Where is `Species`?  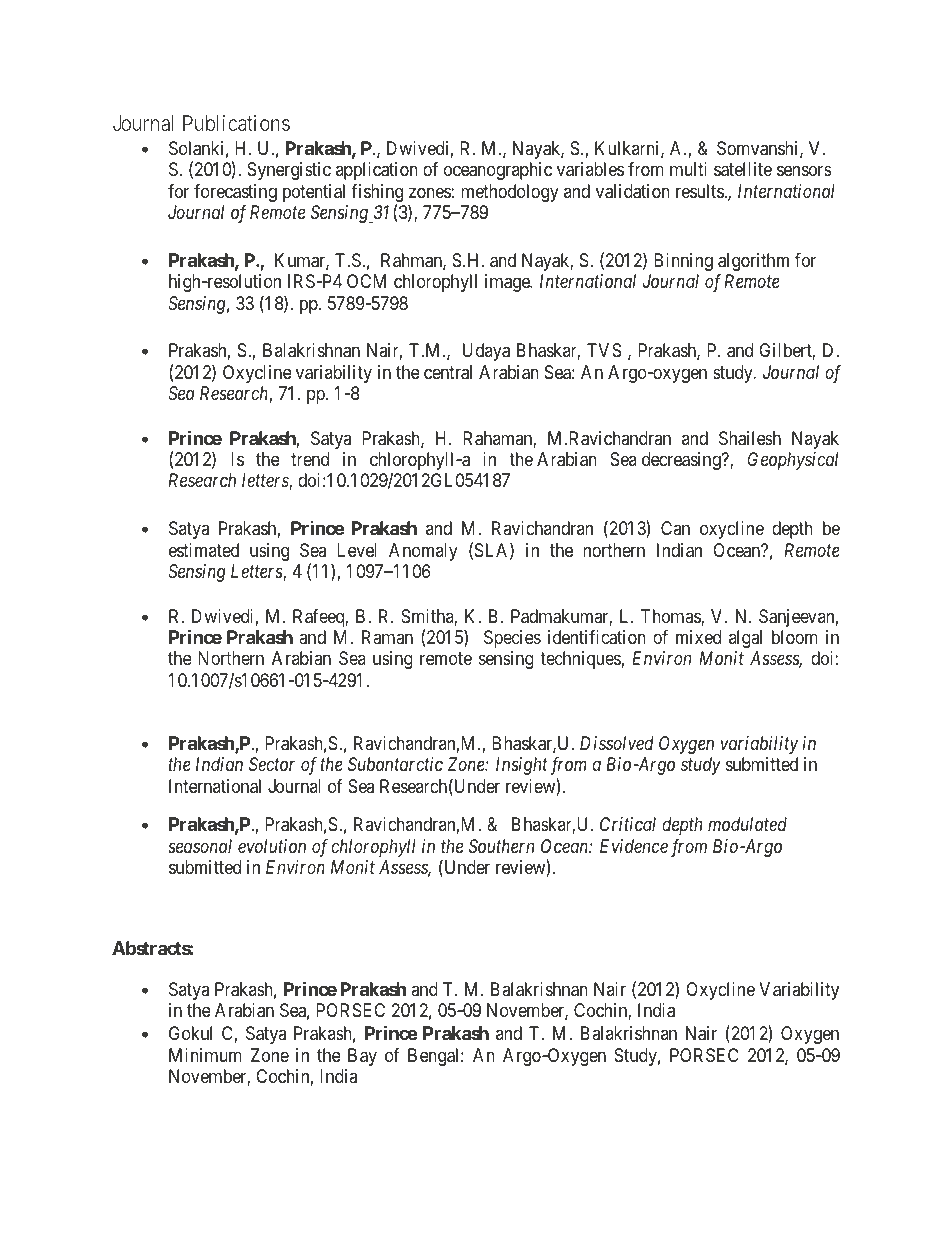
Species is located at coordinates (512, 639).
